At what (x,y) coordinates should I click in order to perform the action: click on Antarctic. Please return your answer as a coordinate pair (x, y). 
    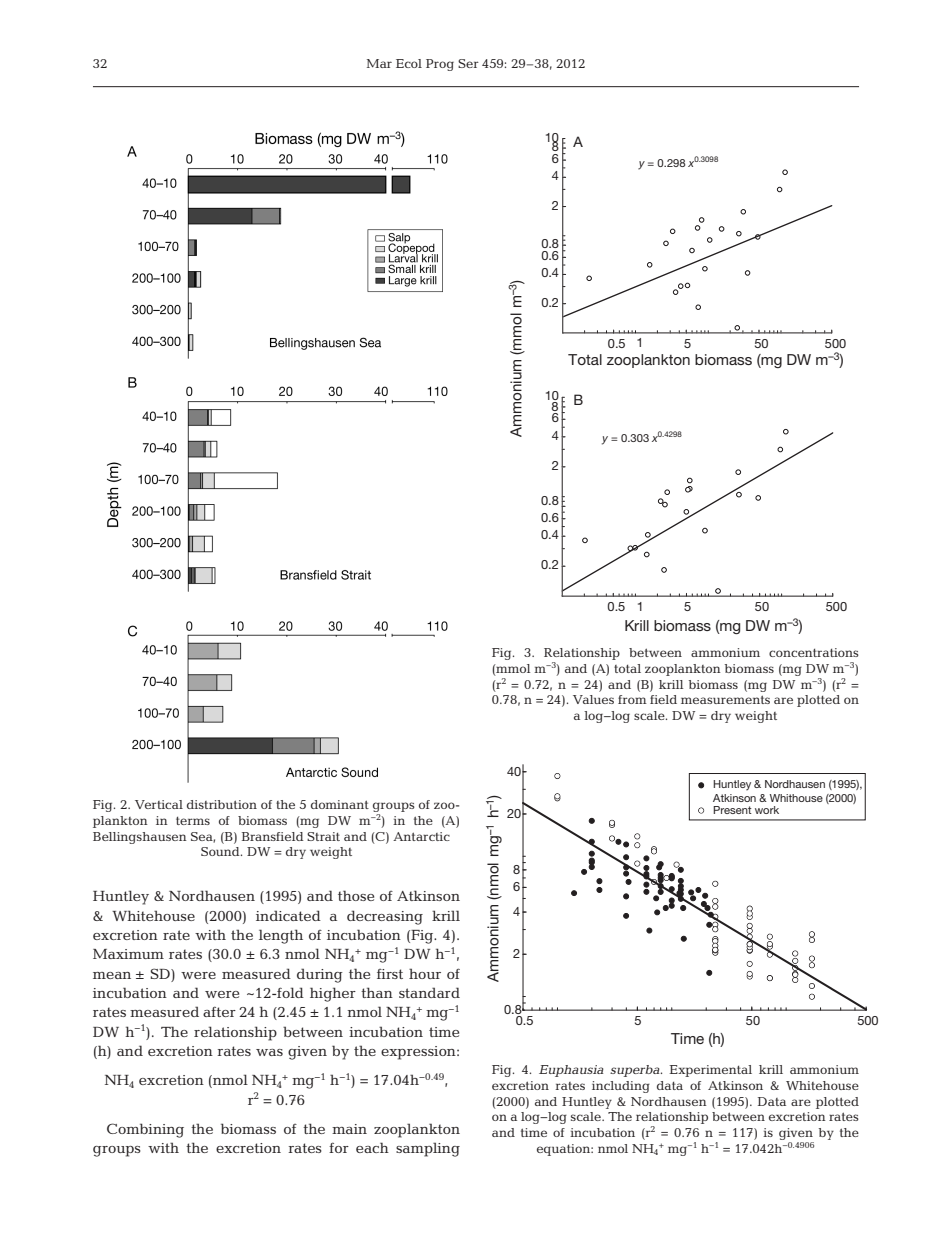
    Looking at the image, I should click on (421, 836).
